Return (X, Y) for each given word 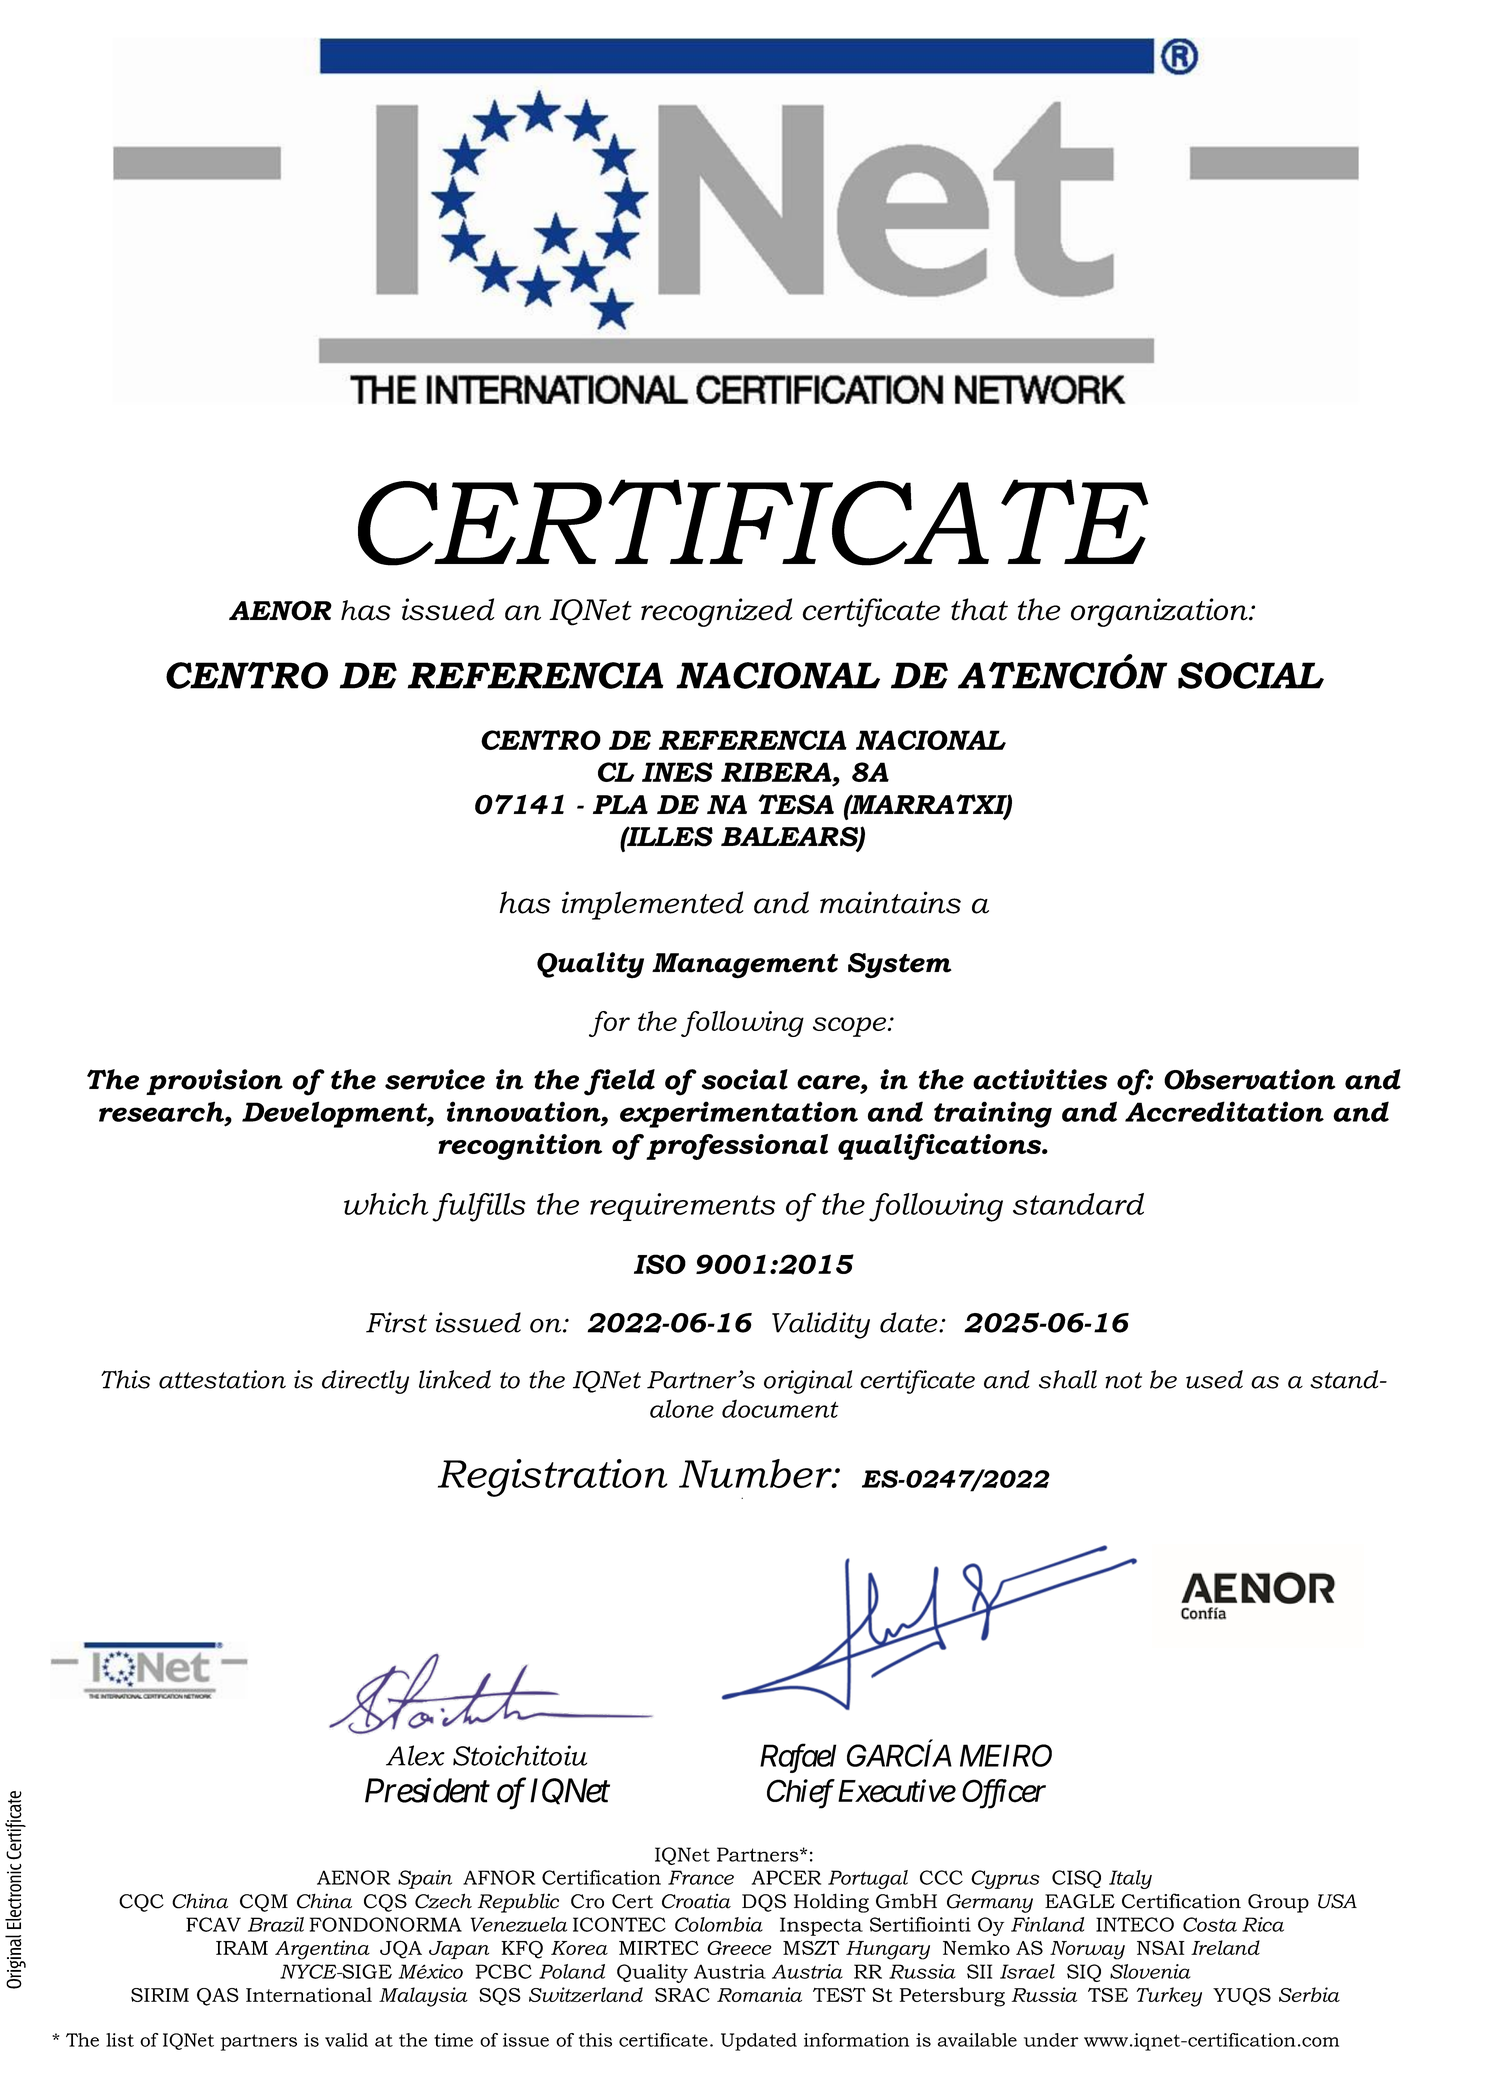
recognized (717, 612)
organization (1160, 612)
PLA (620, 804)
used (1214, 1379)
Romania (759, 1994)
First (396, 1322)
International (309, 1994)
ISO (660, 1264)
